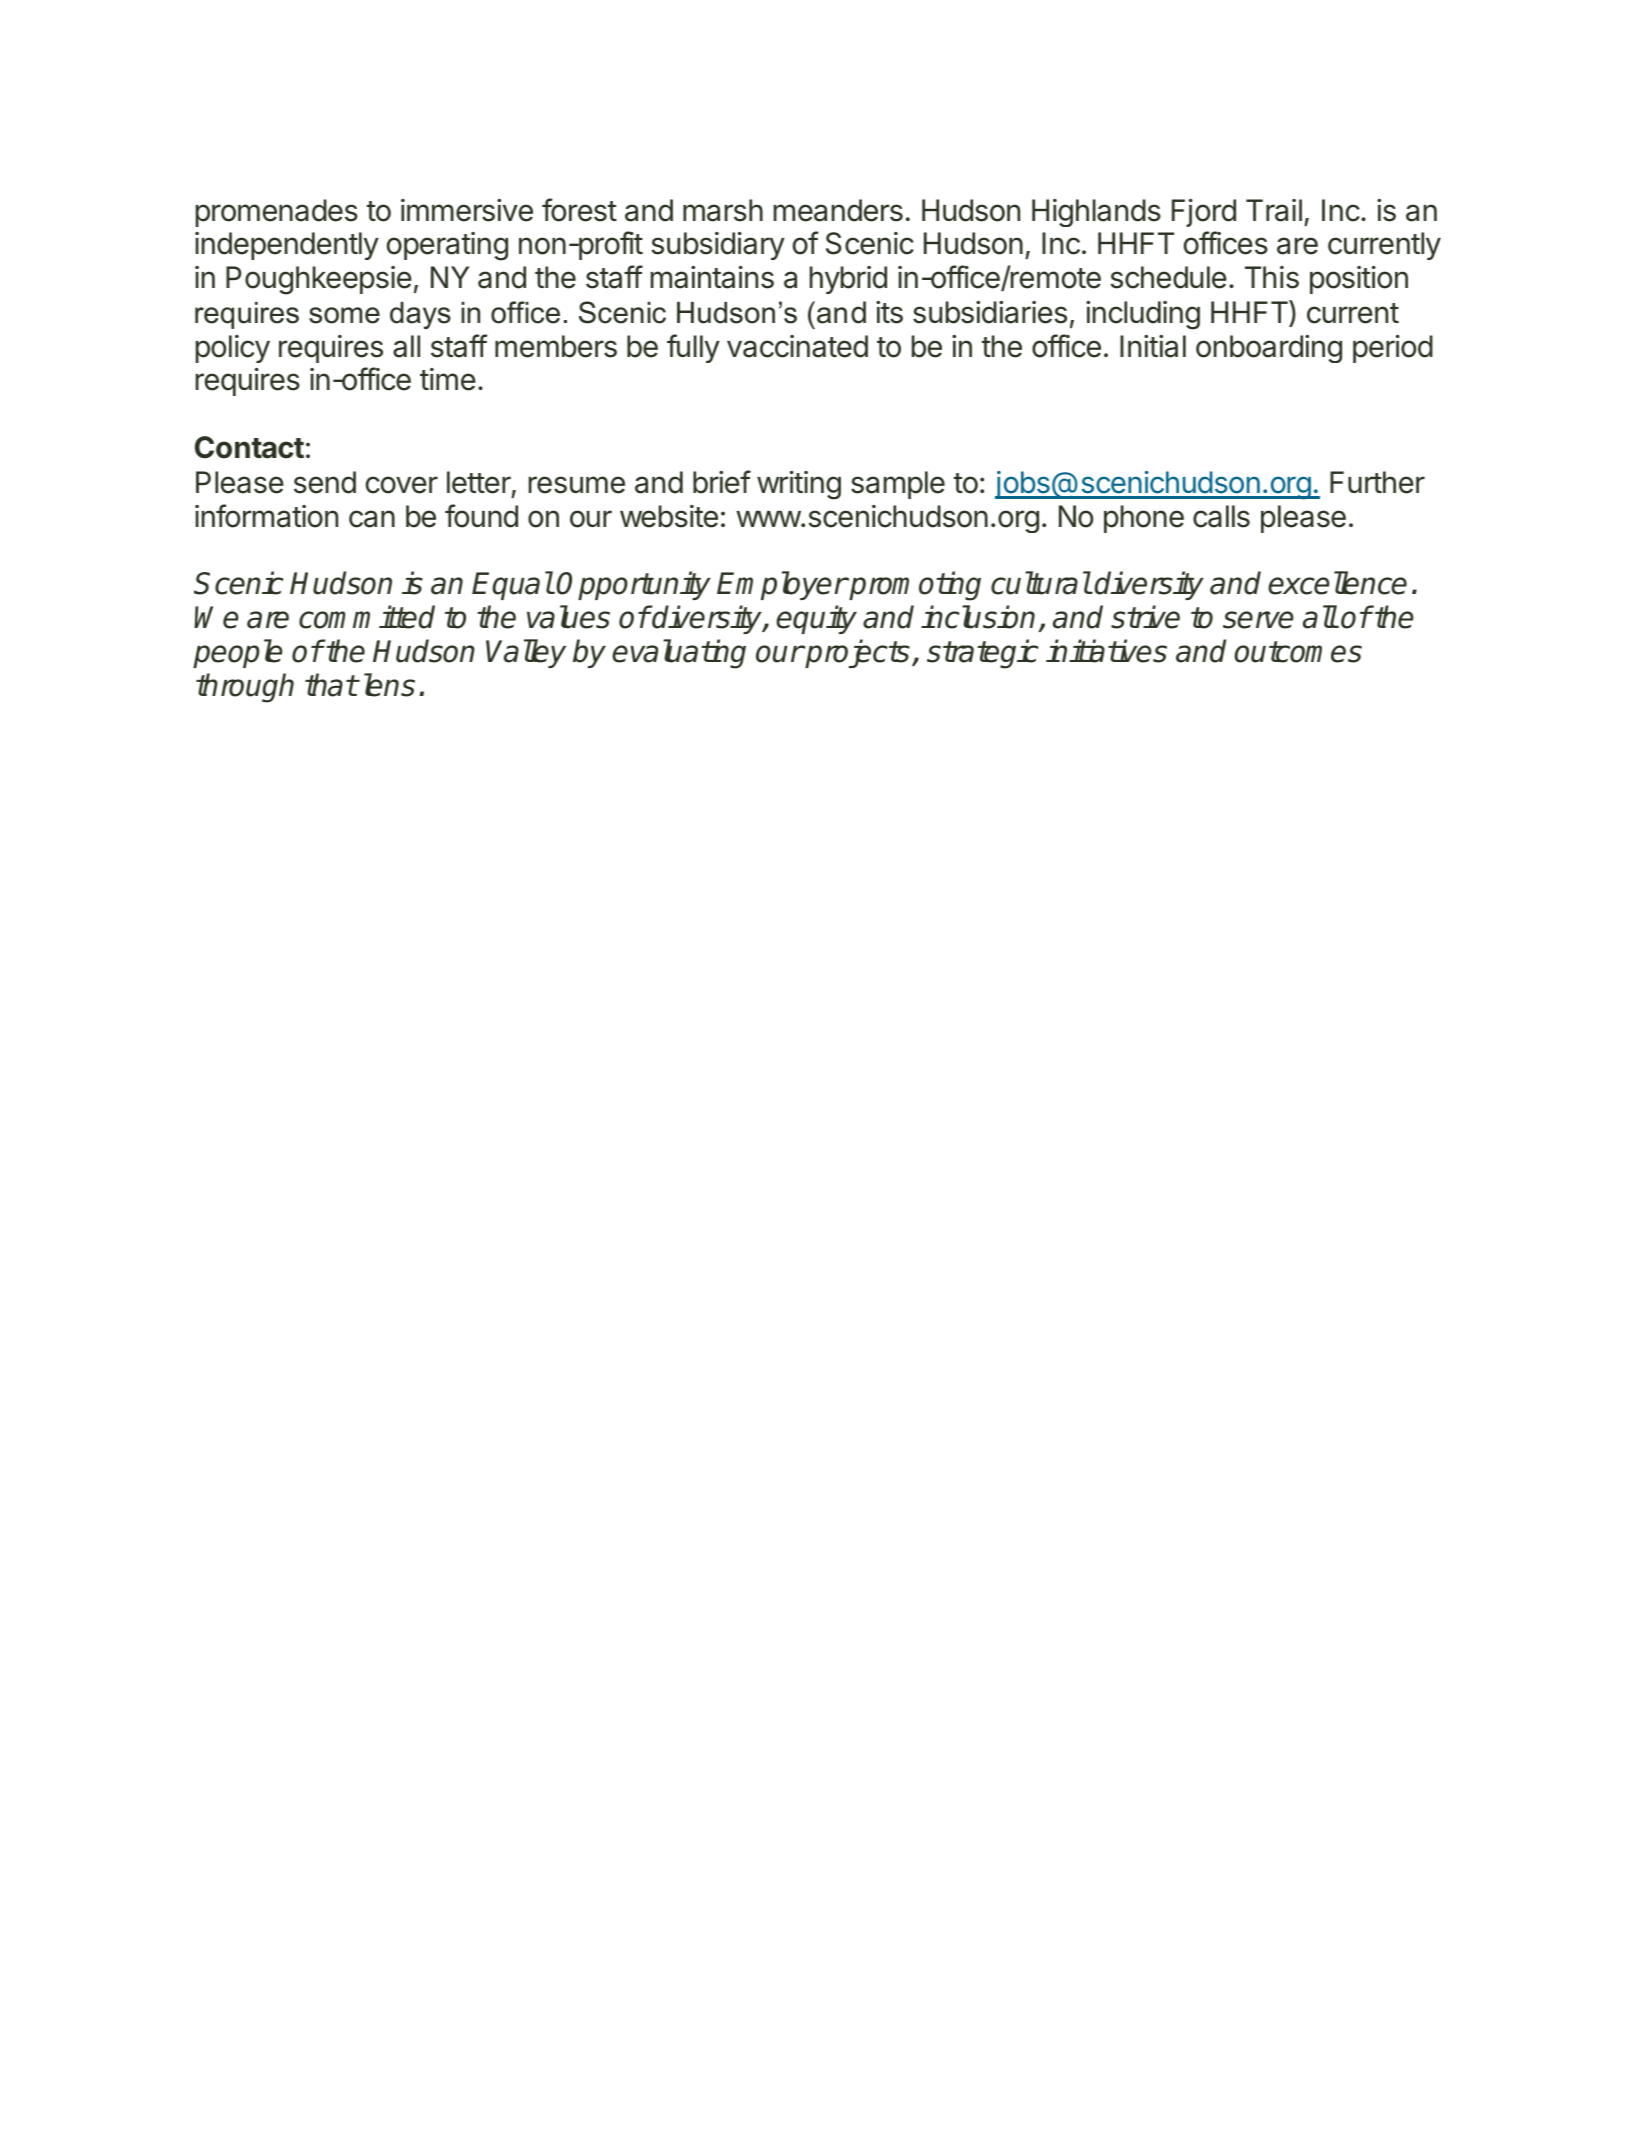  What do you see at coordinates (1298, 652) in the document?
I see `outcomes` at bounding box center [1298, 652].
